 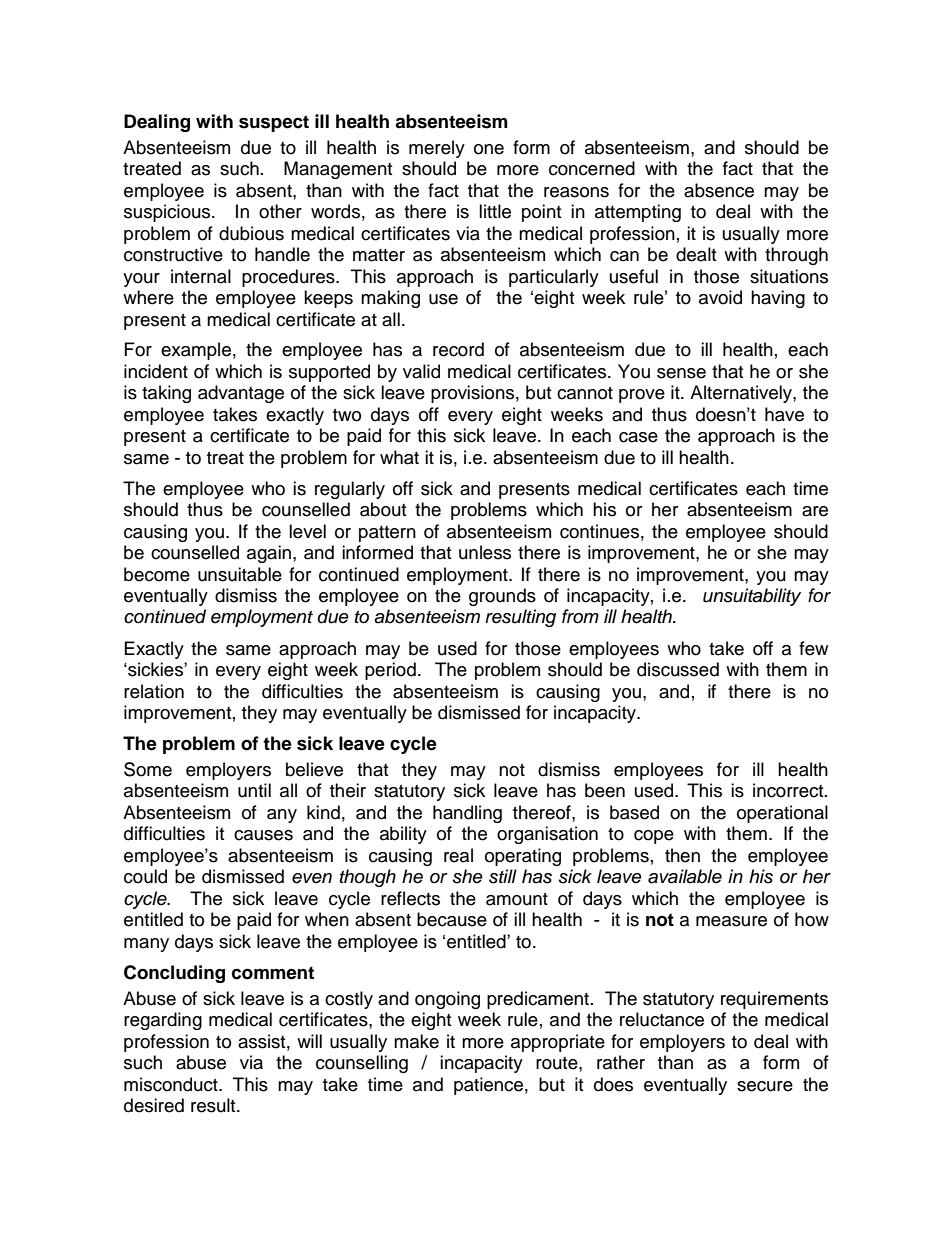 I want to click on what, so click(x=399, y=457).
